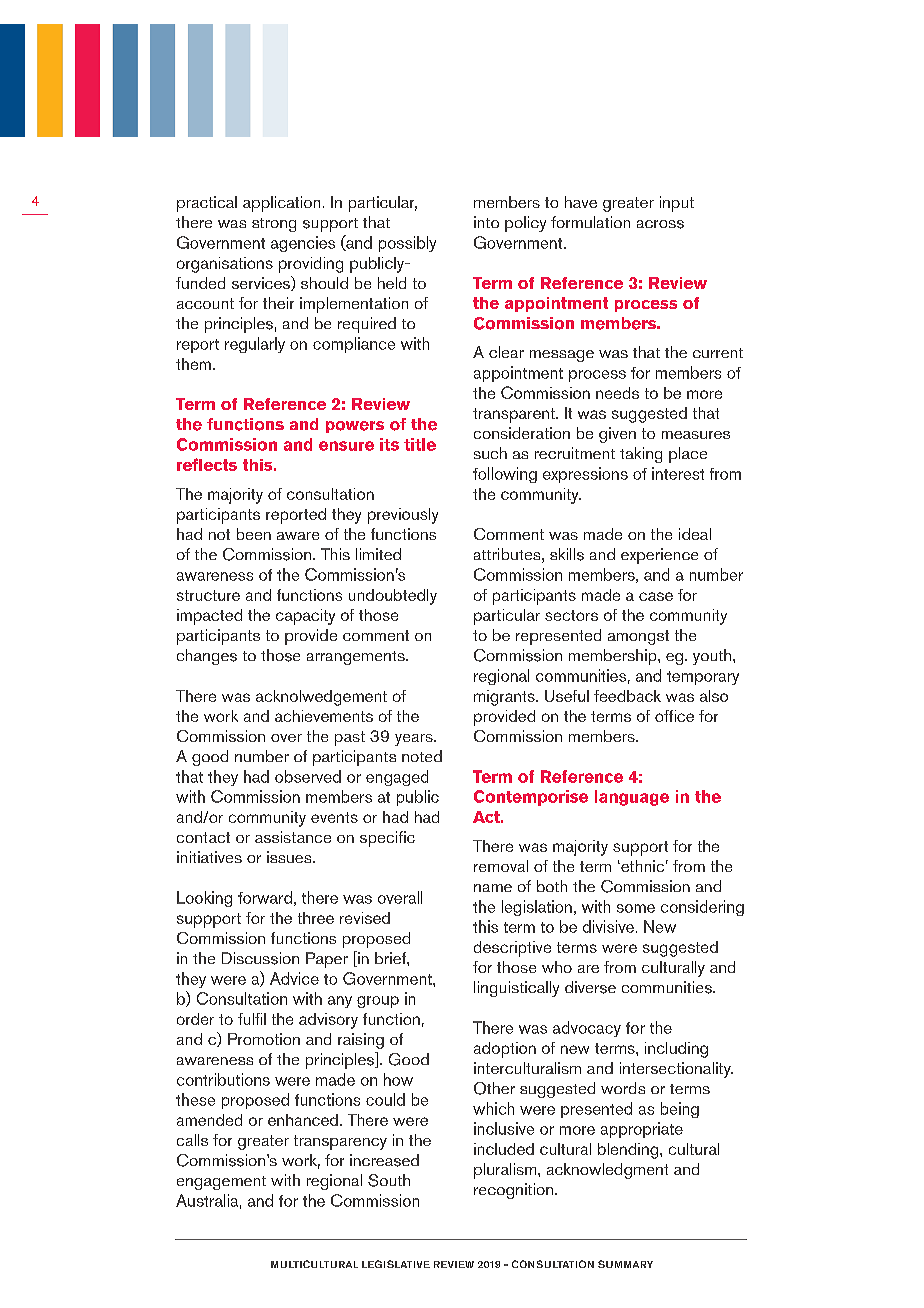 The height and width of the image is (1308, 924). I want to click on strong, so click(274, 225).
